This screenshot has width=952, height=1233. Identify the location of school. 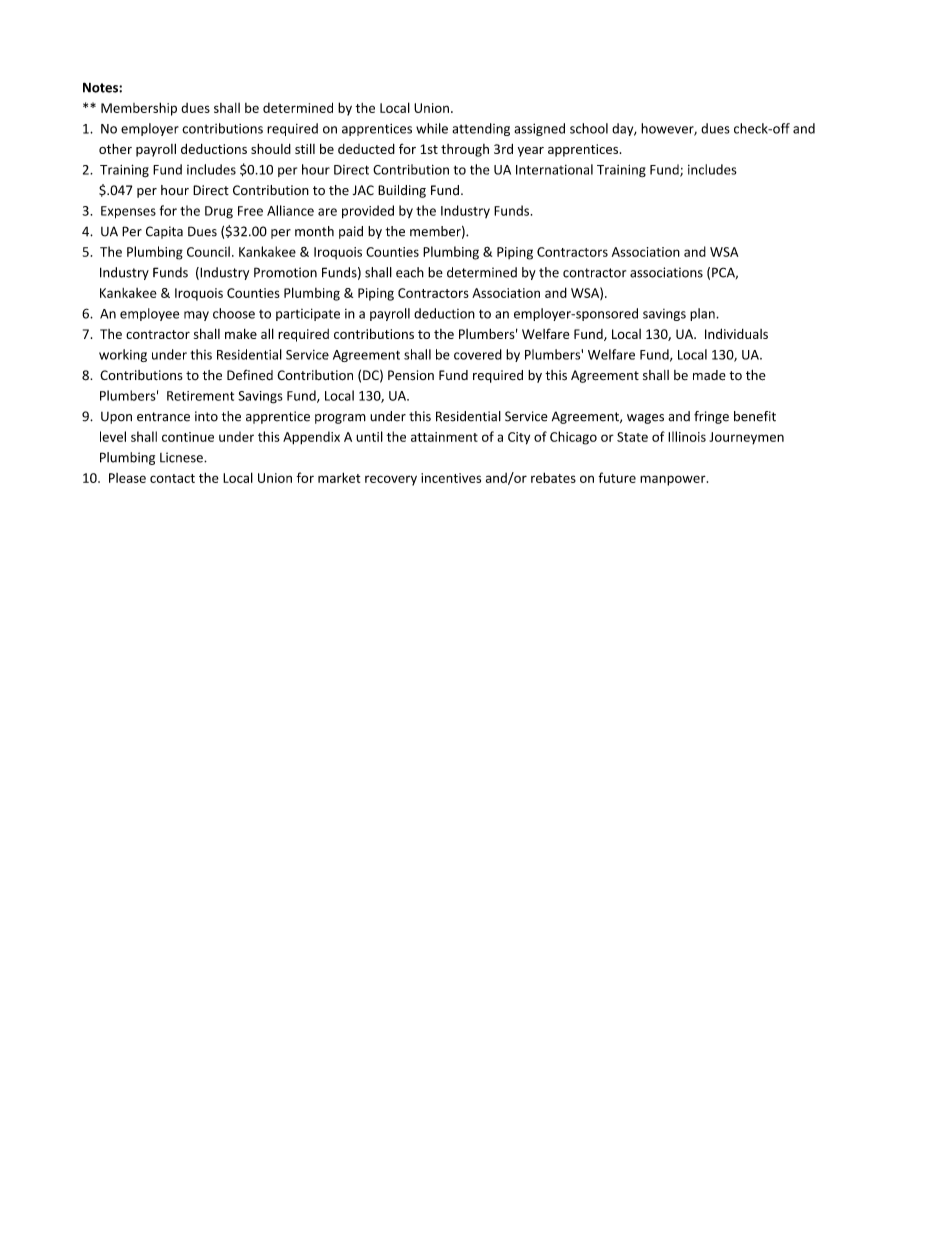
(589, 128).
